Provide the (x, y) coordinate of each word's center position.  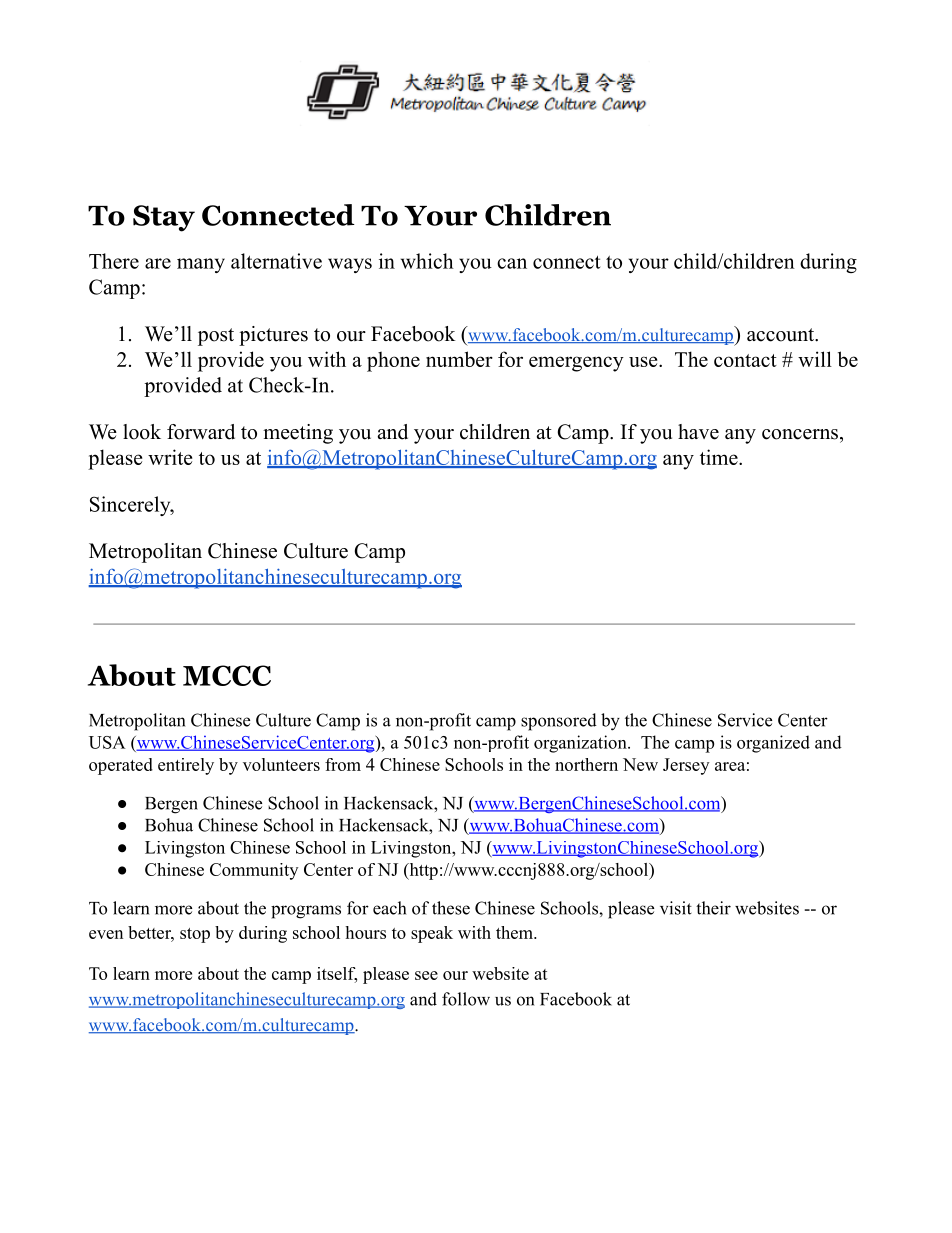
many (201, 265)
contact (745, 360)
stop (195, 935)
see (426, 975)
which (427, 261)
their (713, 908)
